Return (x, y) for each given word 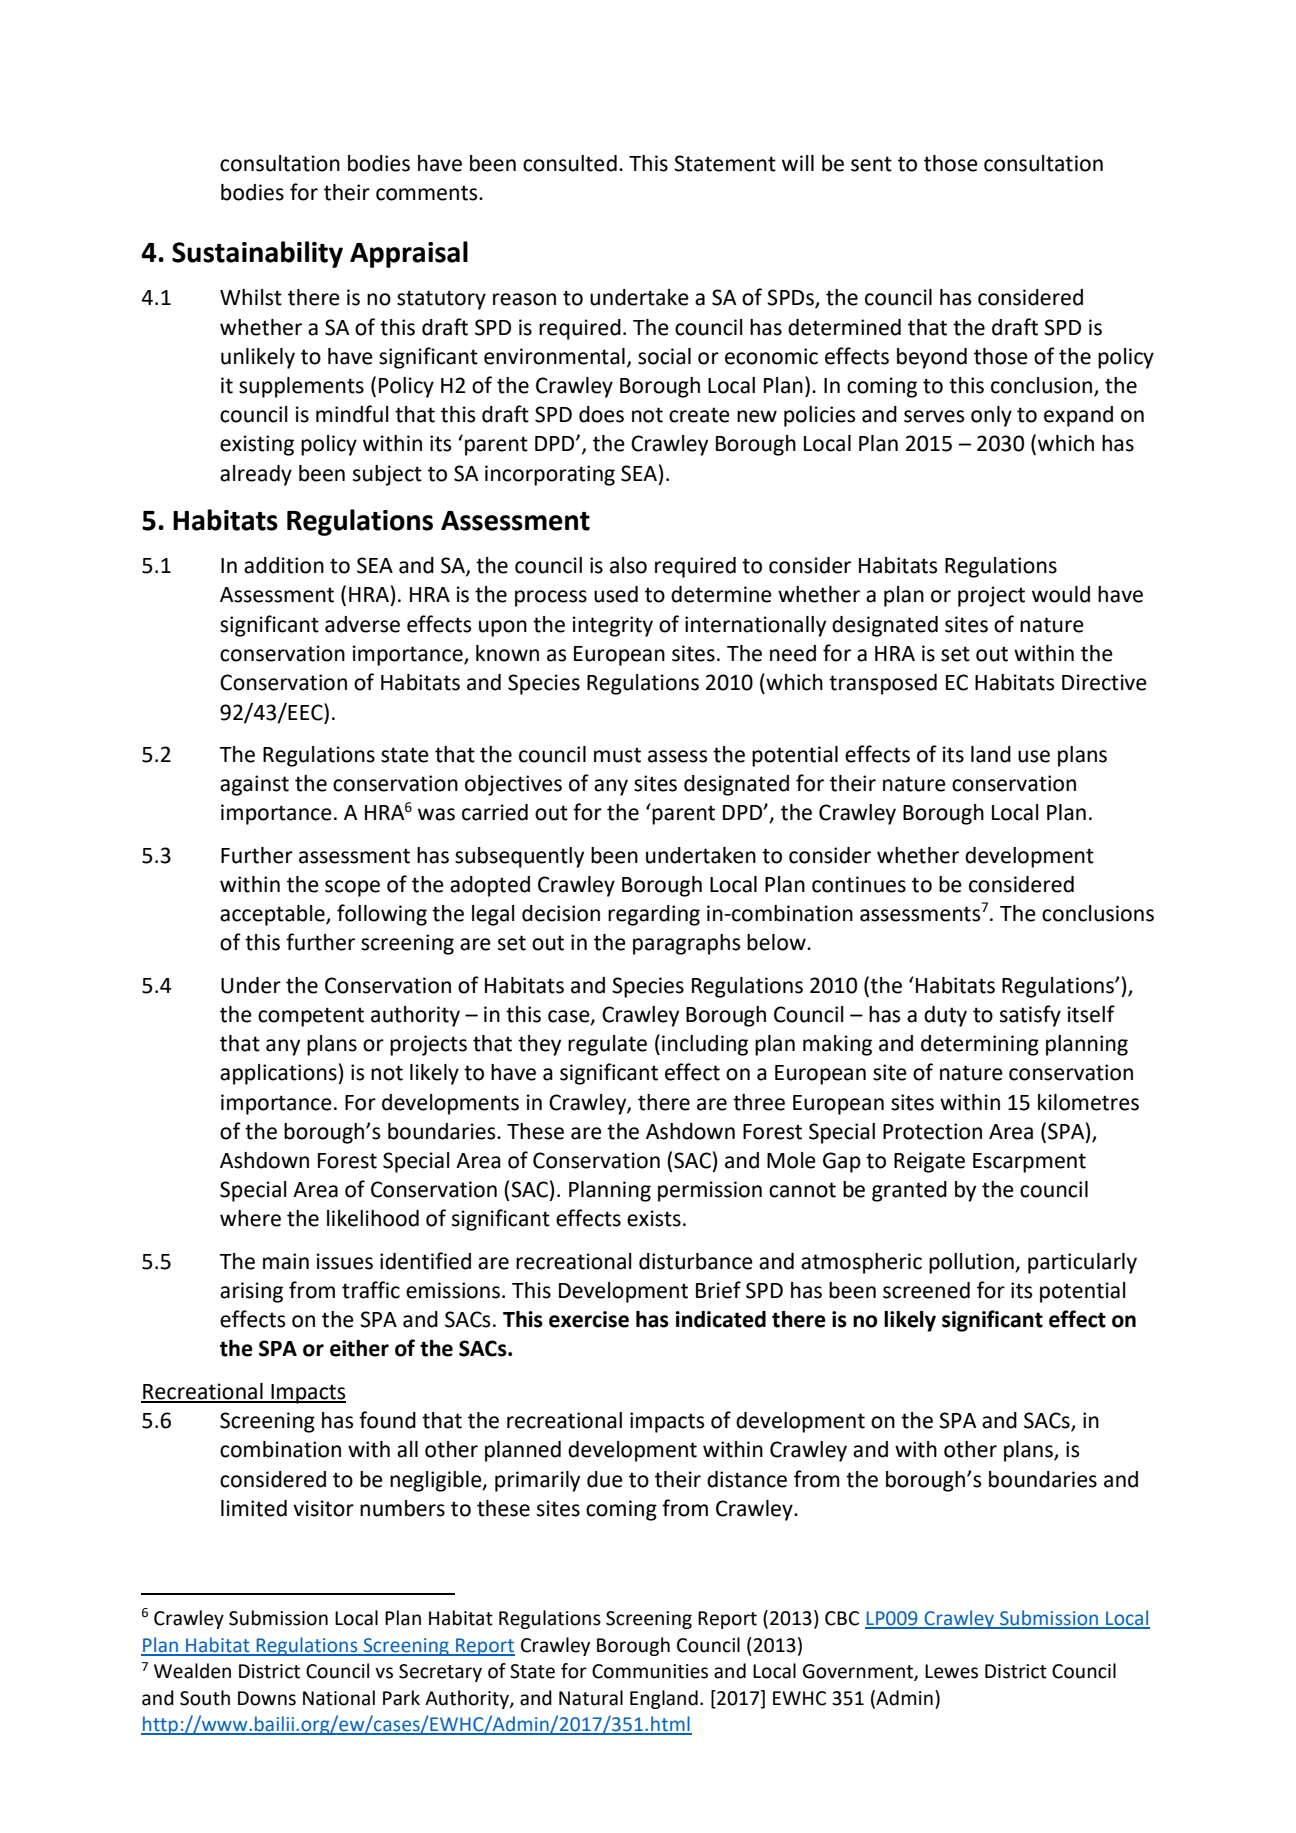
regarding (654, 915)
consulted (570, 163)
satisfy (1030, 1016)
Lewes (951, 1671)
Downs (267, 1698)
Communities (650, 1671)
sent (871, 164)
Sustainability (257, 254)
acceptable (273, 915)
